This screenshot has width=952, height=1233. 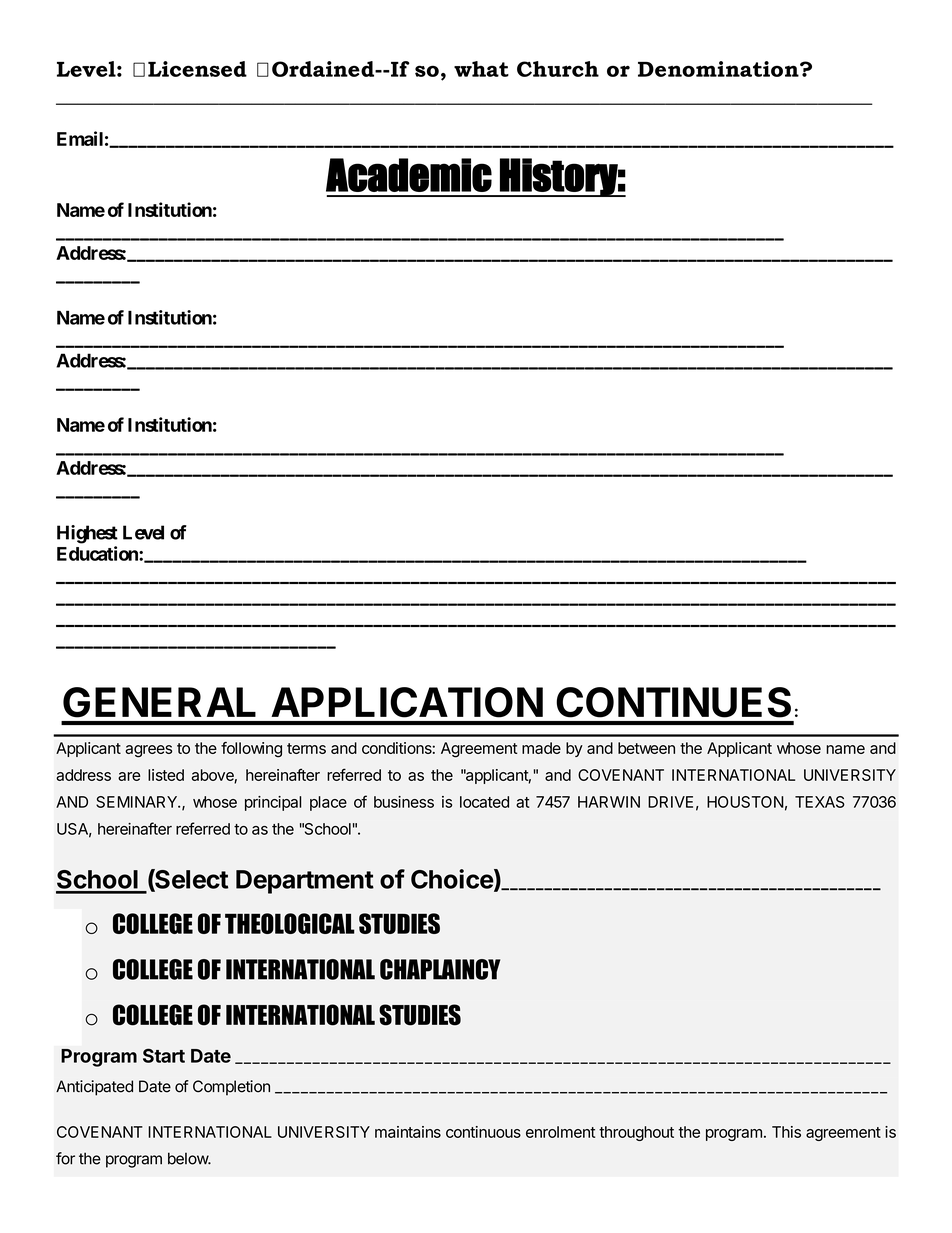 What do you see at coordinates (94, 1088) in the screenshot?
I see `Anticipated` at bounding box center [94, 1088].
